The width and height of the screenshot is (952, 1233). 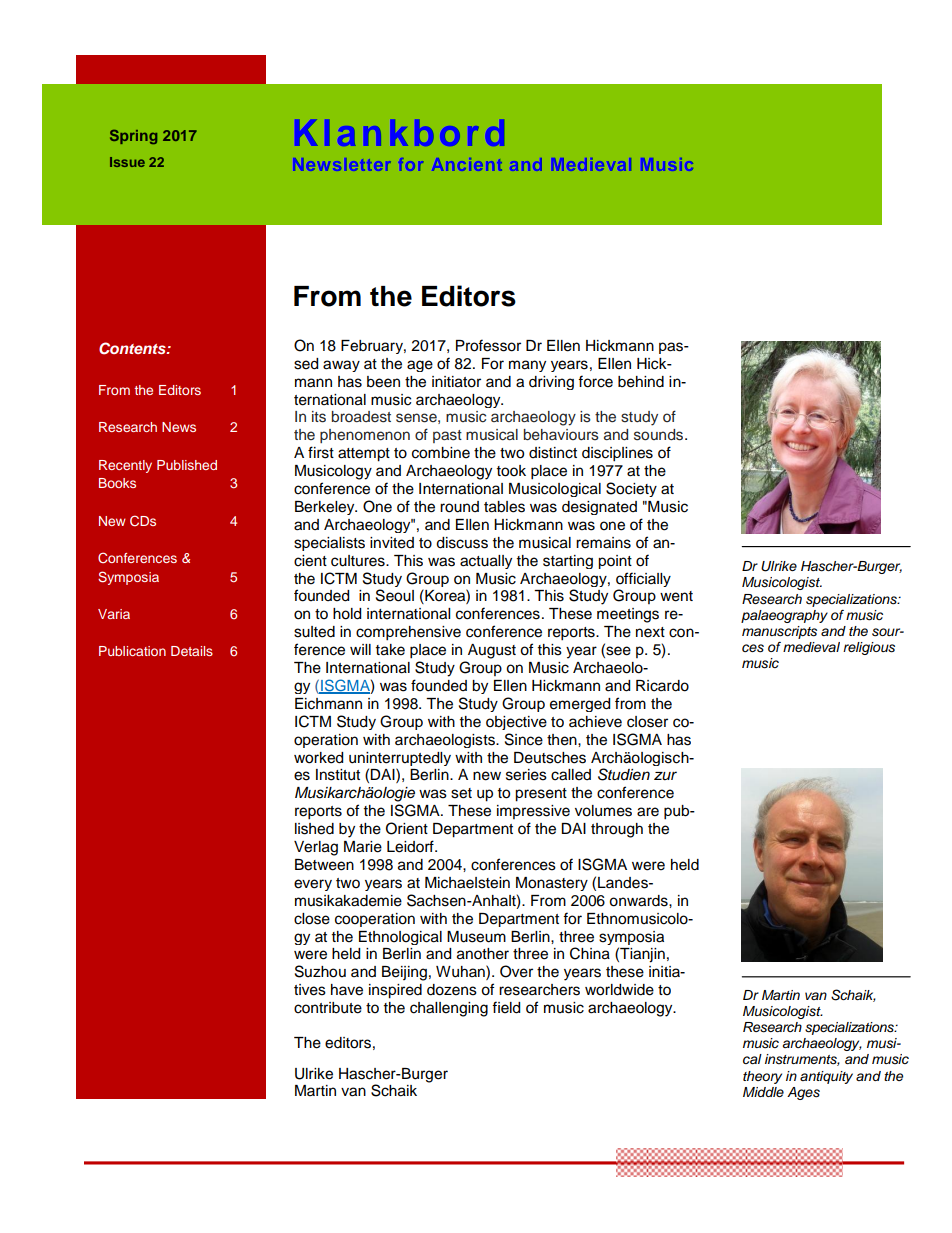 What do you see at coordinates (321, 452) in the screenshot?
I see `first` at bounding box center [321, 452].
